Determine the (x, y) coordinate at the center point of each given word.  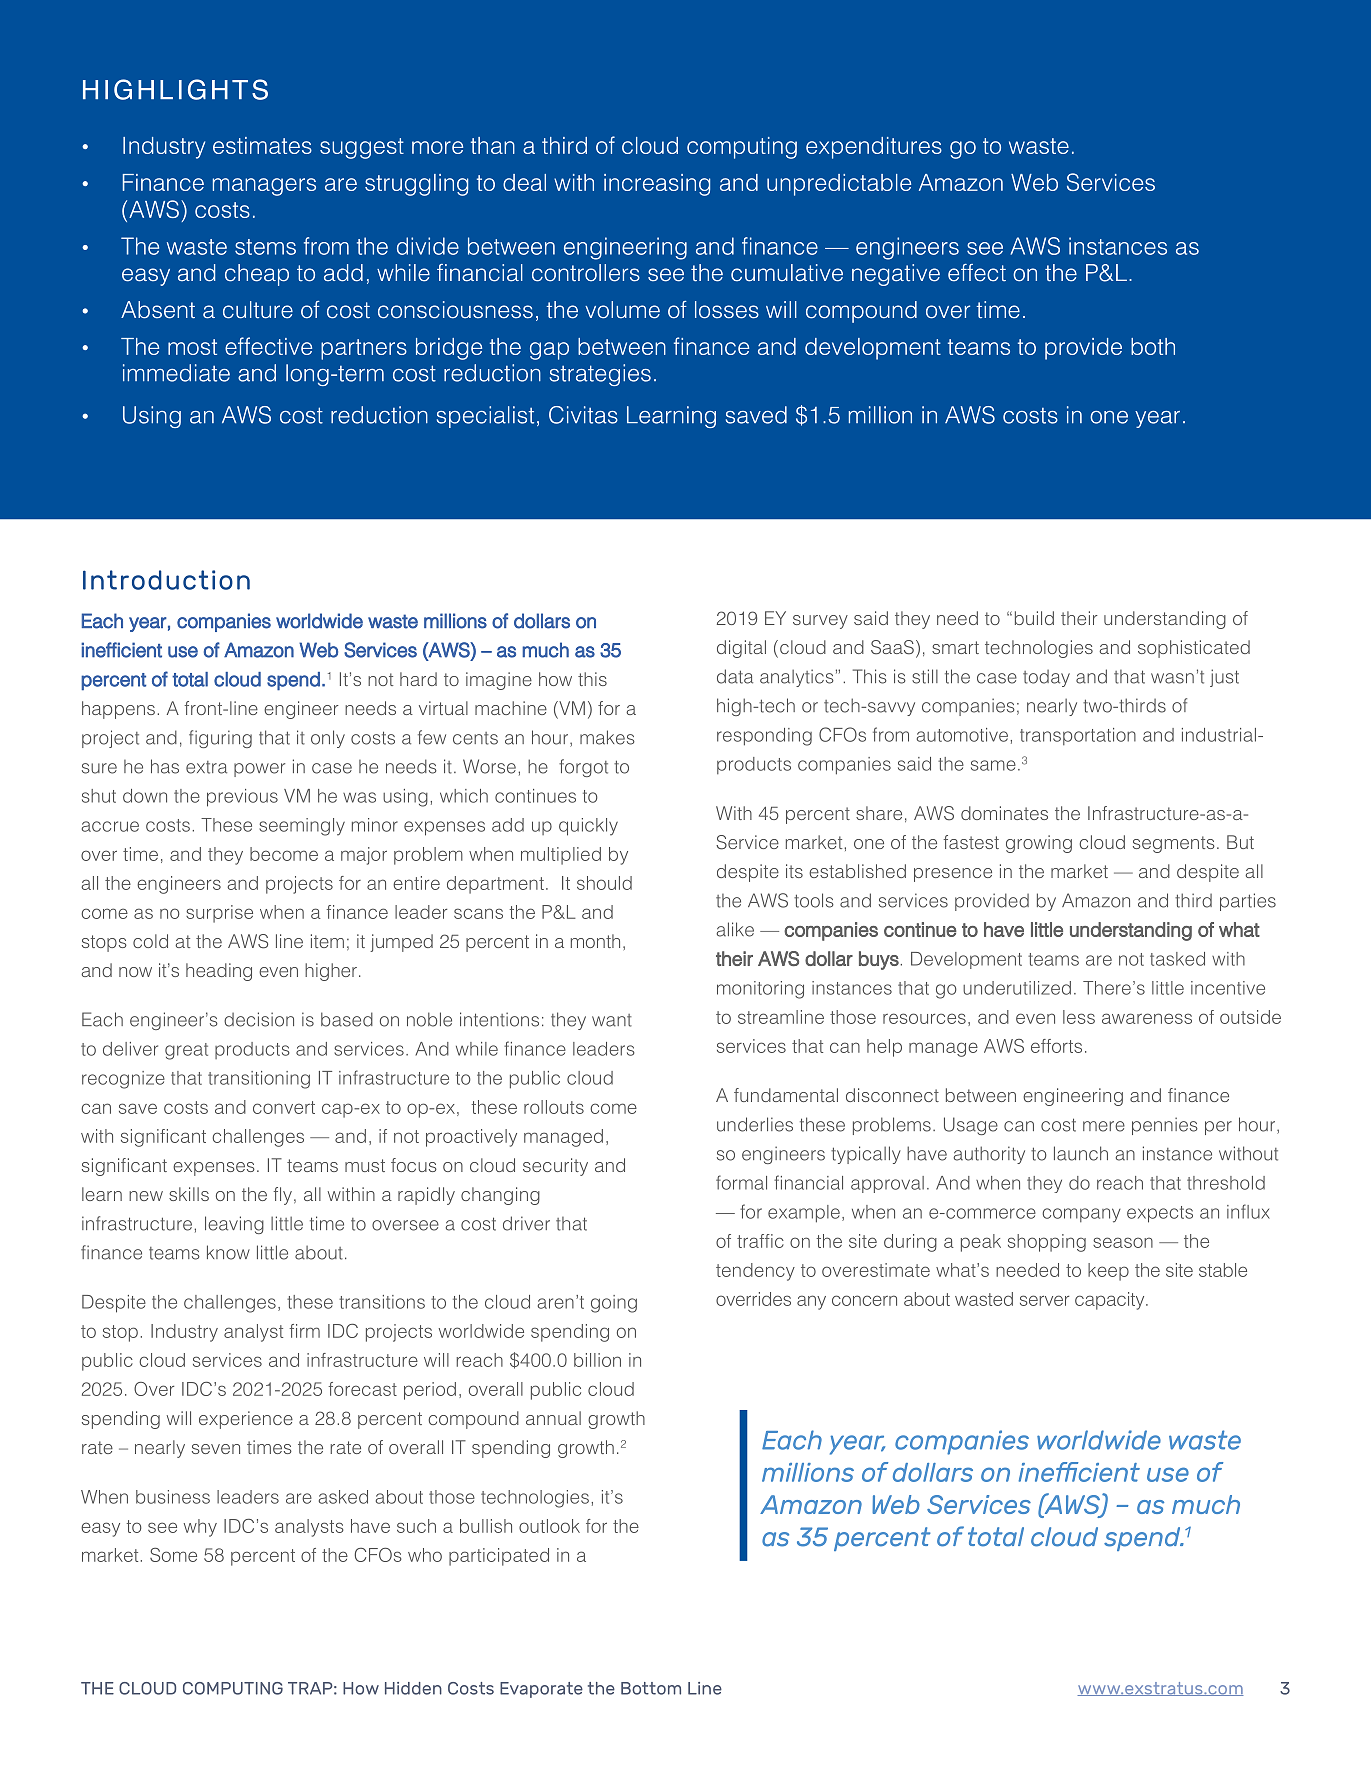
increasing (657, 185)
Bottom (651, 1688)
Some (173, 1555)
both (1153, 346)
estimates (262, 145)
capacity (1111, 1301)
